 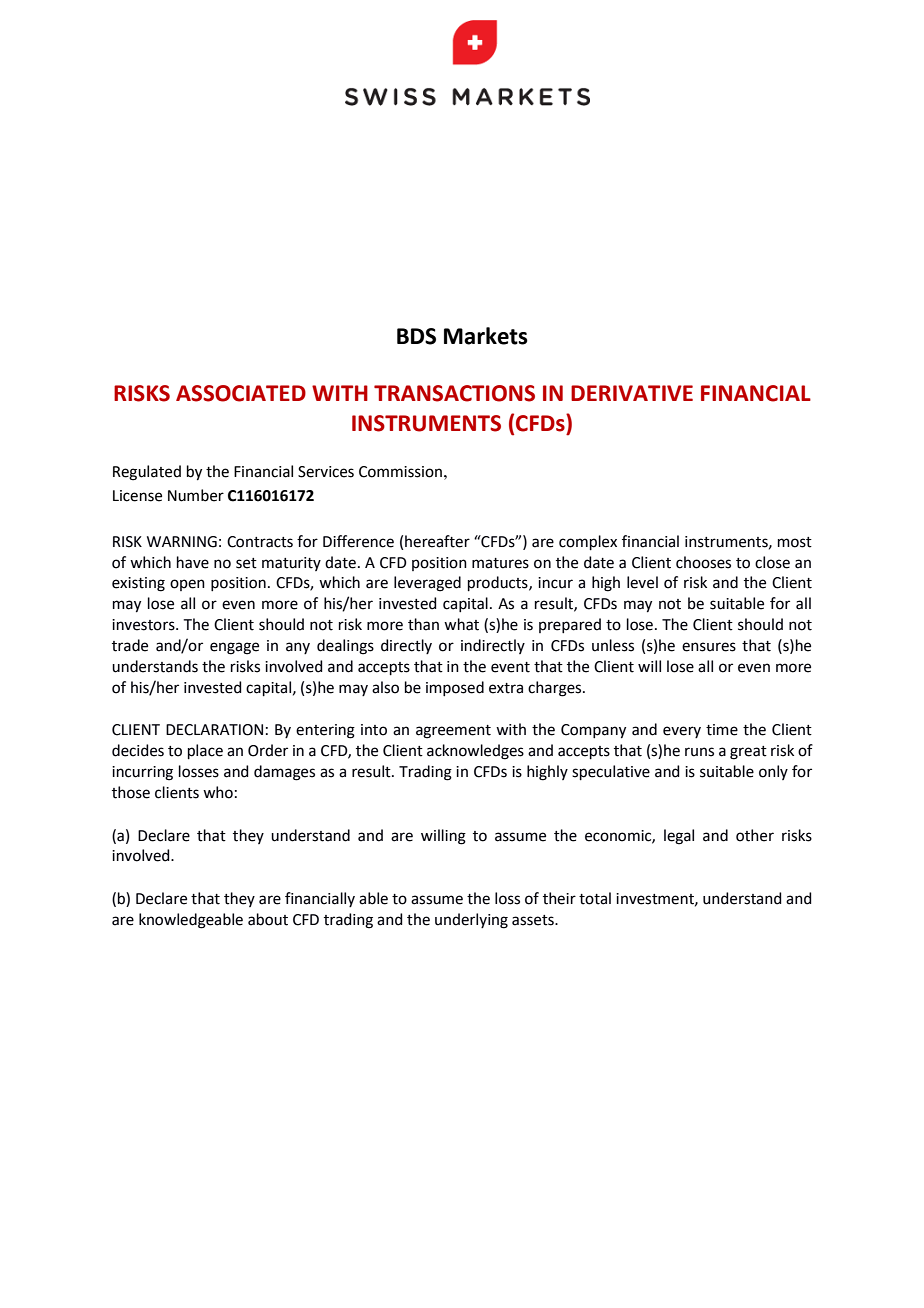 I want to click on DECLARATION, so click(x=214, y=730).
